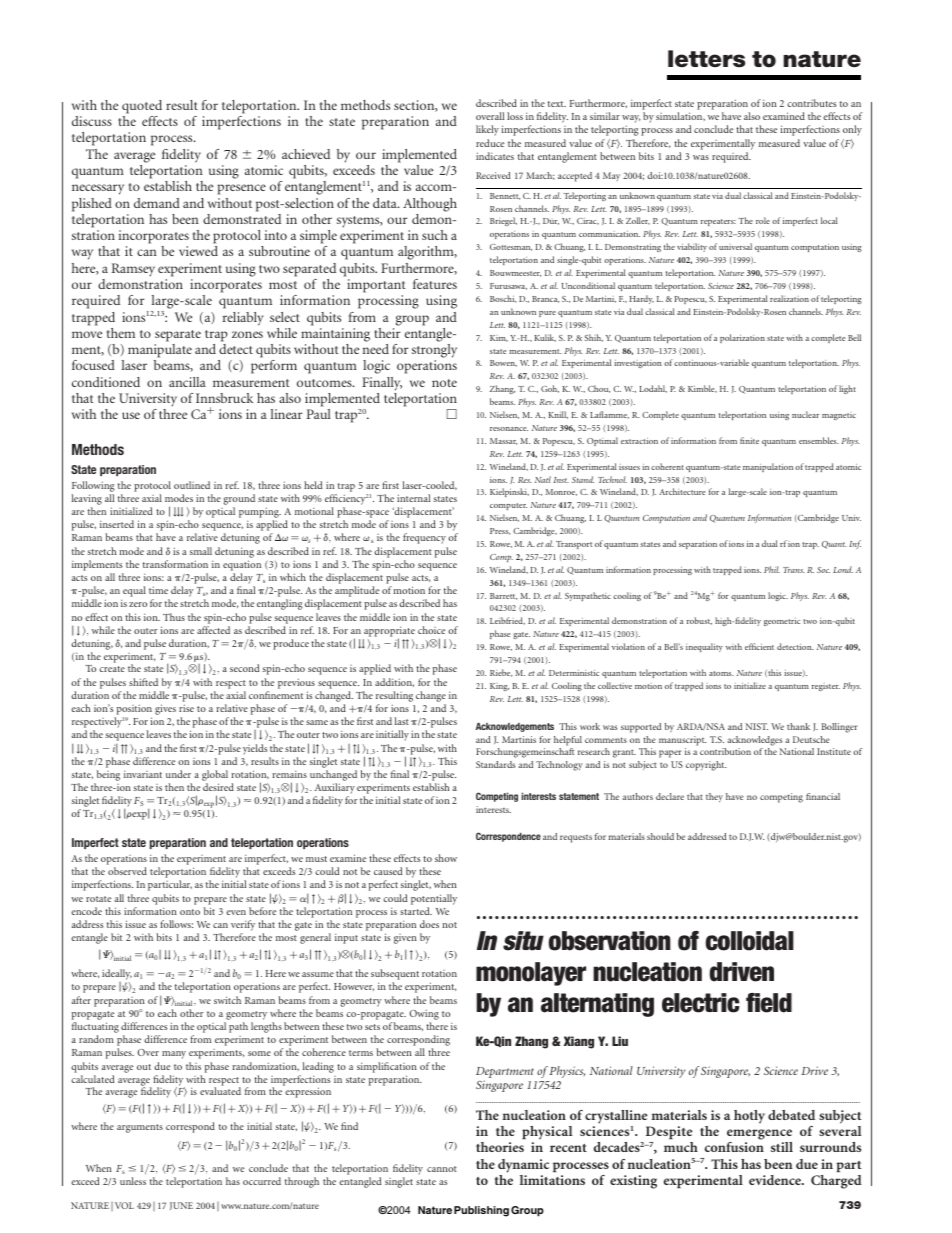  I want to click on they, so click(714, 797).
